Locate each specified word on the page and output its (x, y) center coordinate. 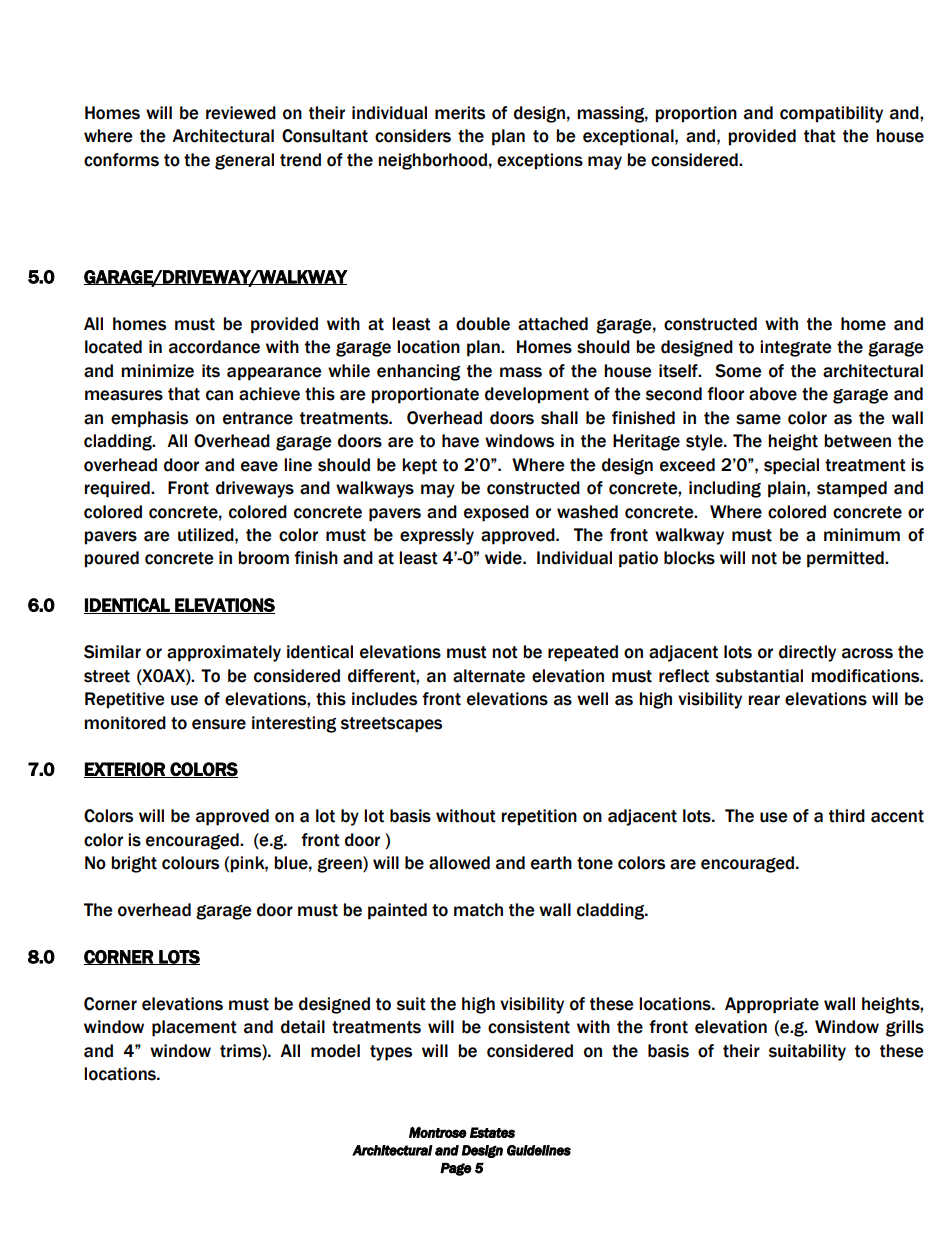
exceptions (540, 161)
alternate (489, 676)
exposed (496, 513)
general (244, 161)
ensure (219, 724)
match (478, 910)
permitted (846, 559)
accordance (214, 347)
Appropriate (772, 1005)
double (483, 324)
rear (764, 700)
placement (194, 1028)
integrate (796, 348)
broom (263, 558)
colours (190, 863)
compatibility (831, 114)
